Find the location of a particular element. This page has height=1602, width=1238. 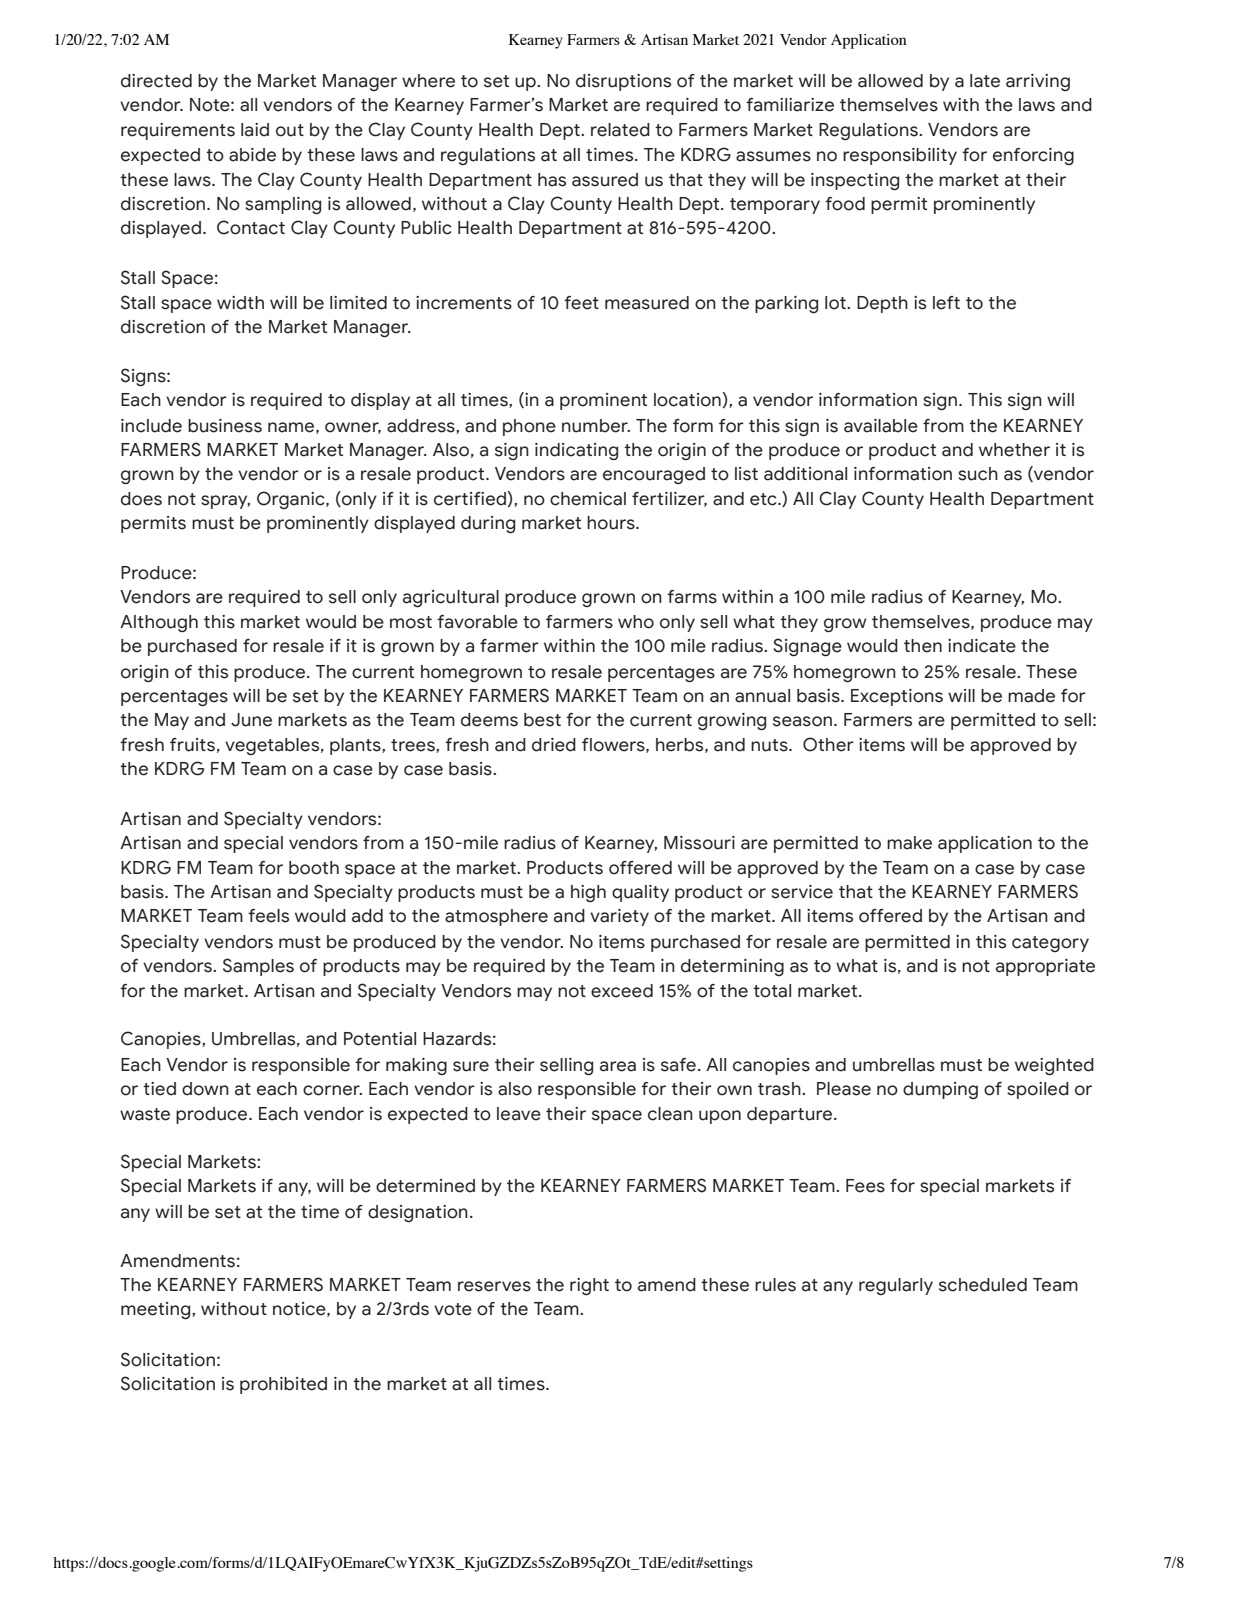

responsibility is located at coordinates (900, 156).
